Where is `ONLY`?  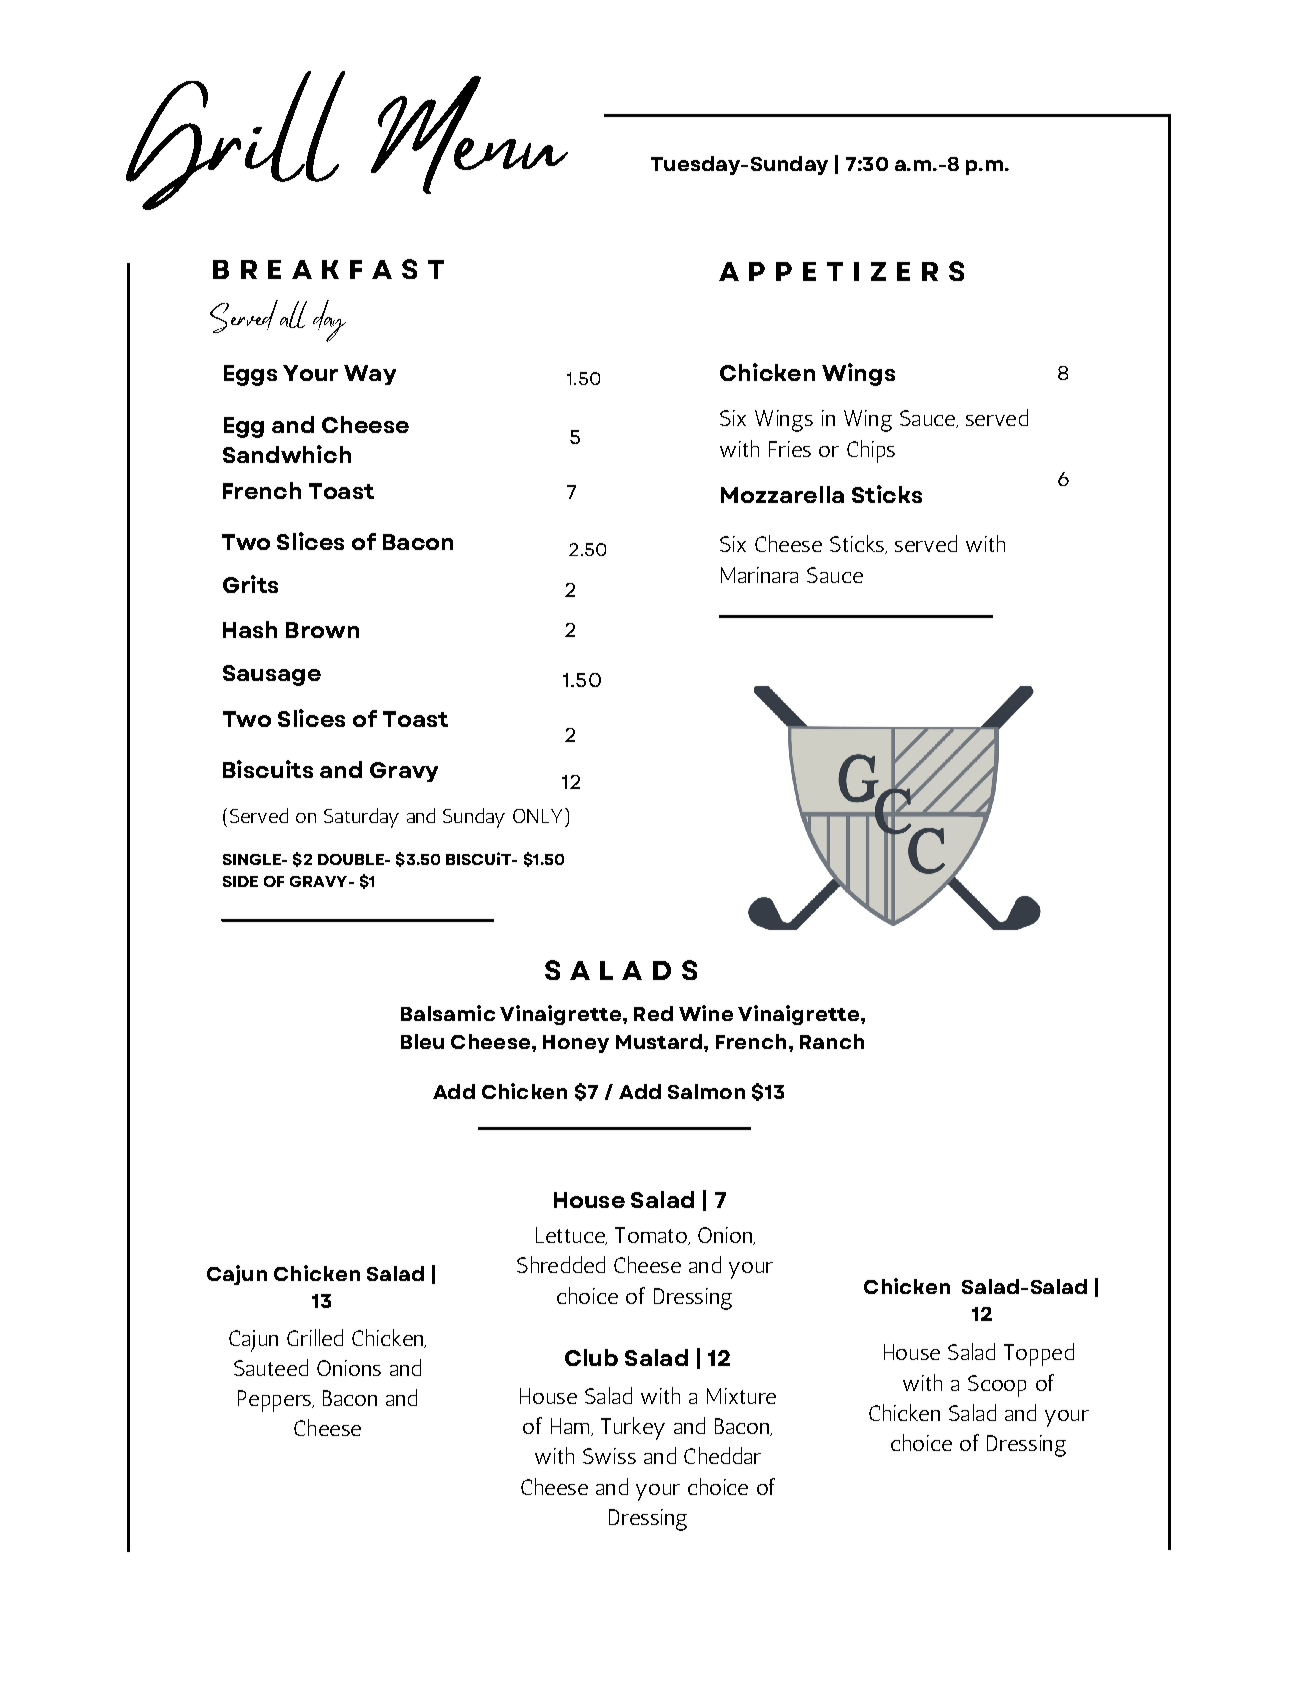
ONLY is located at coordinates (537, 816).
